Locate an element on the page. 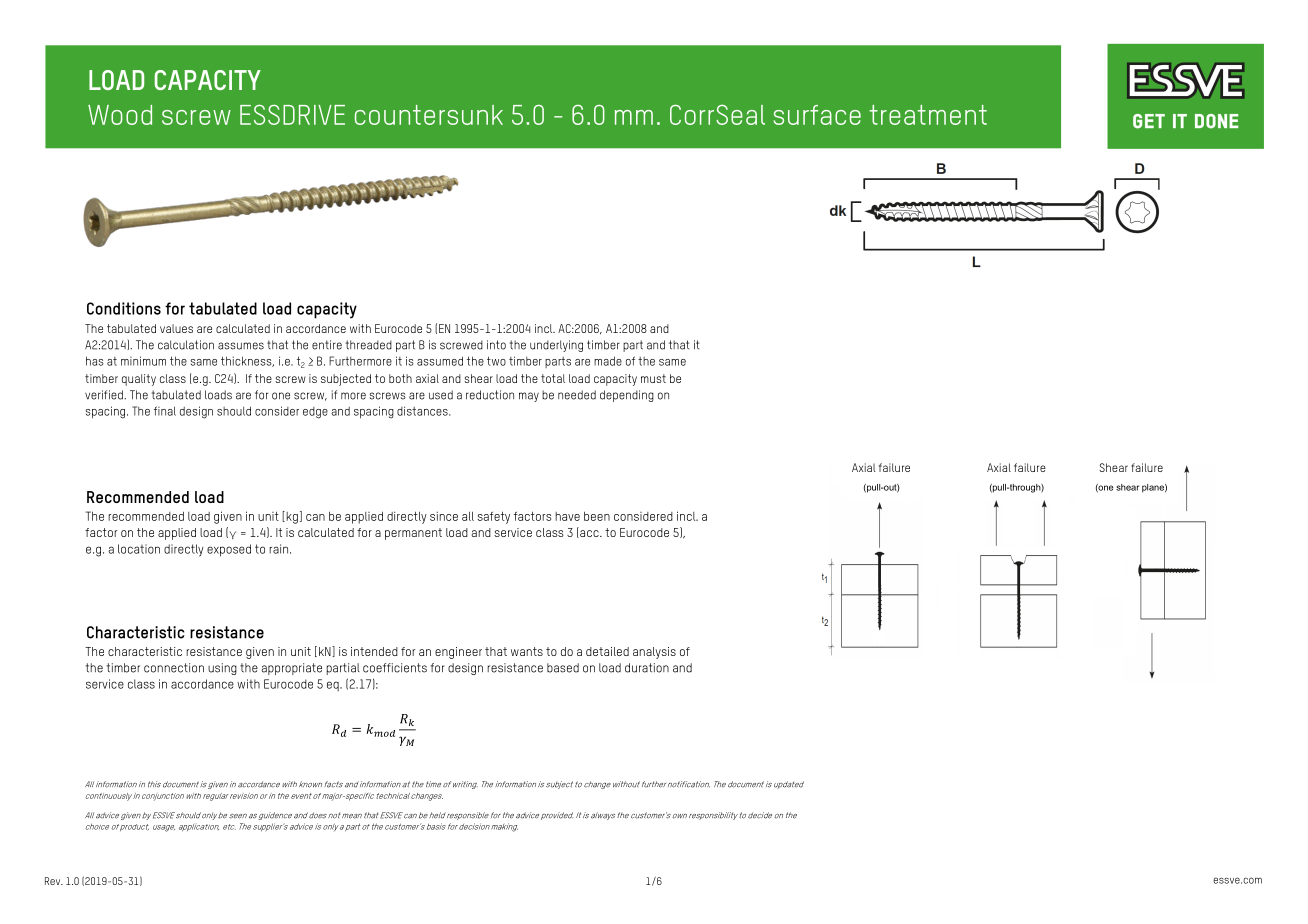  connection is located at coordinates (174, 668).
